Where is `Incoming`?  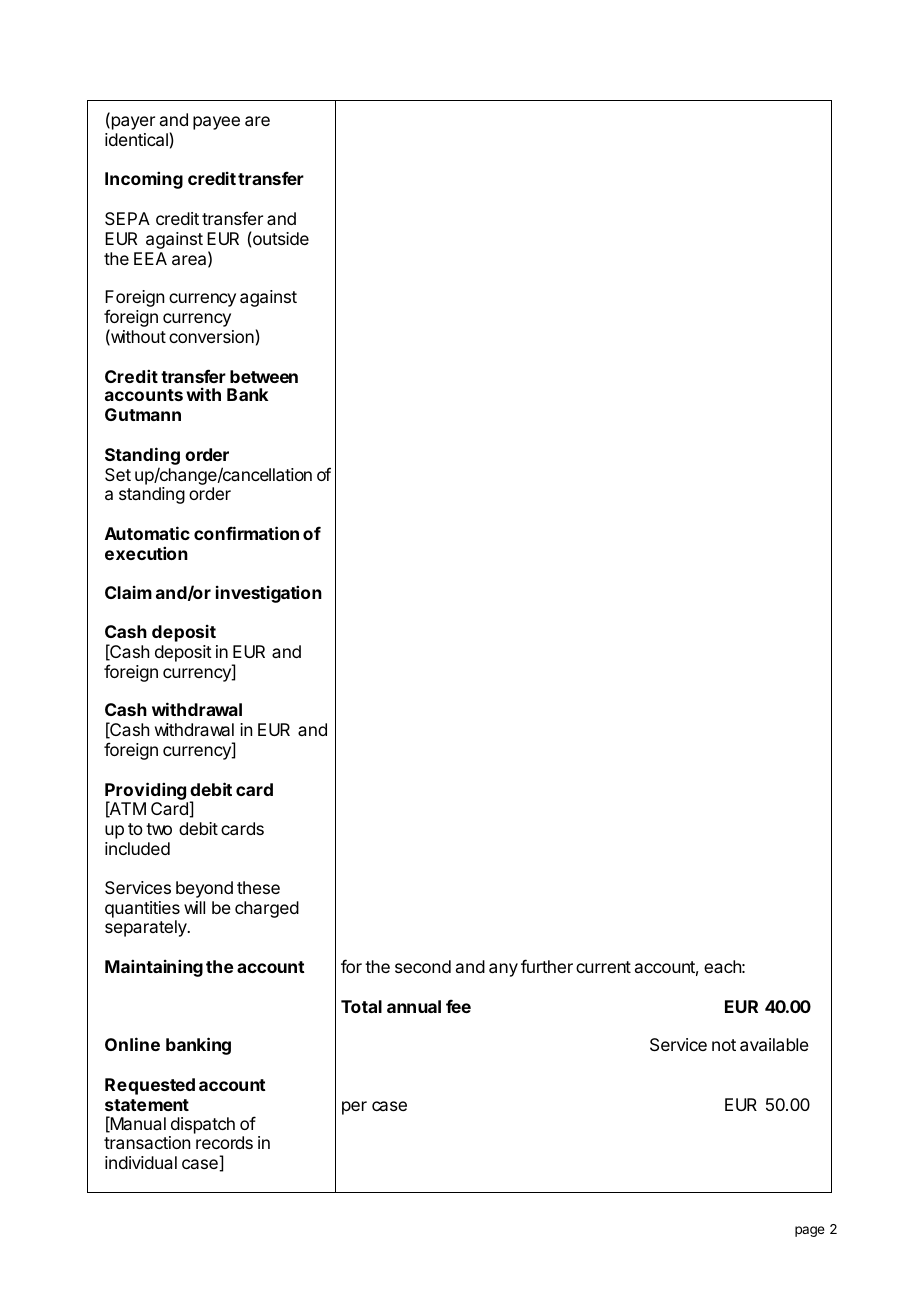 Incoming is located at coordinates (144, 180).
